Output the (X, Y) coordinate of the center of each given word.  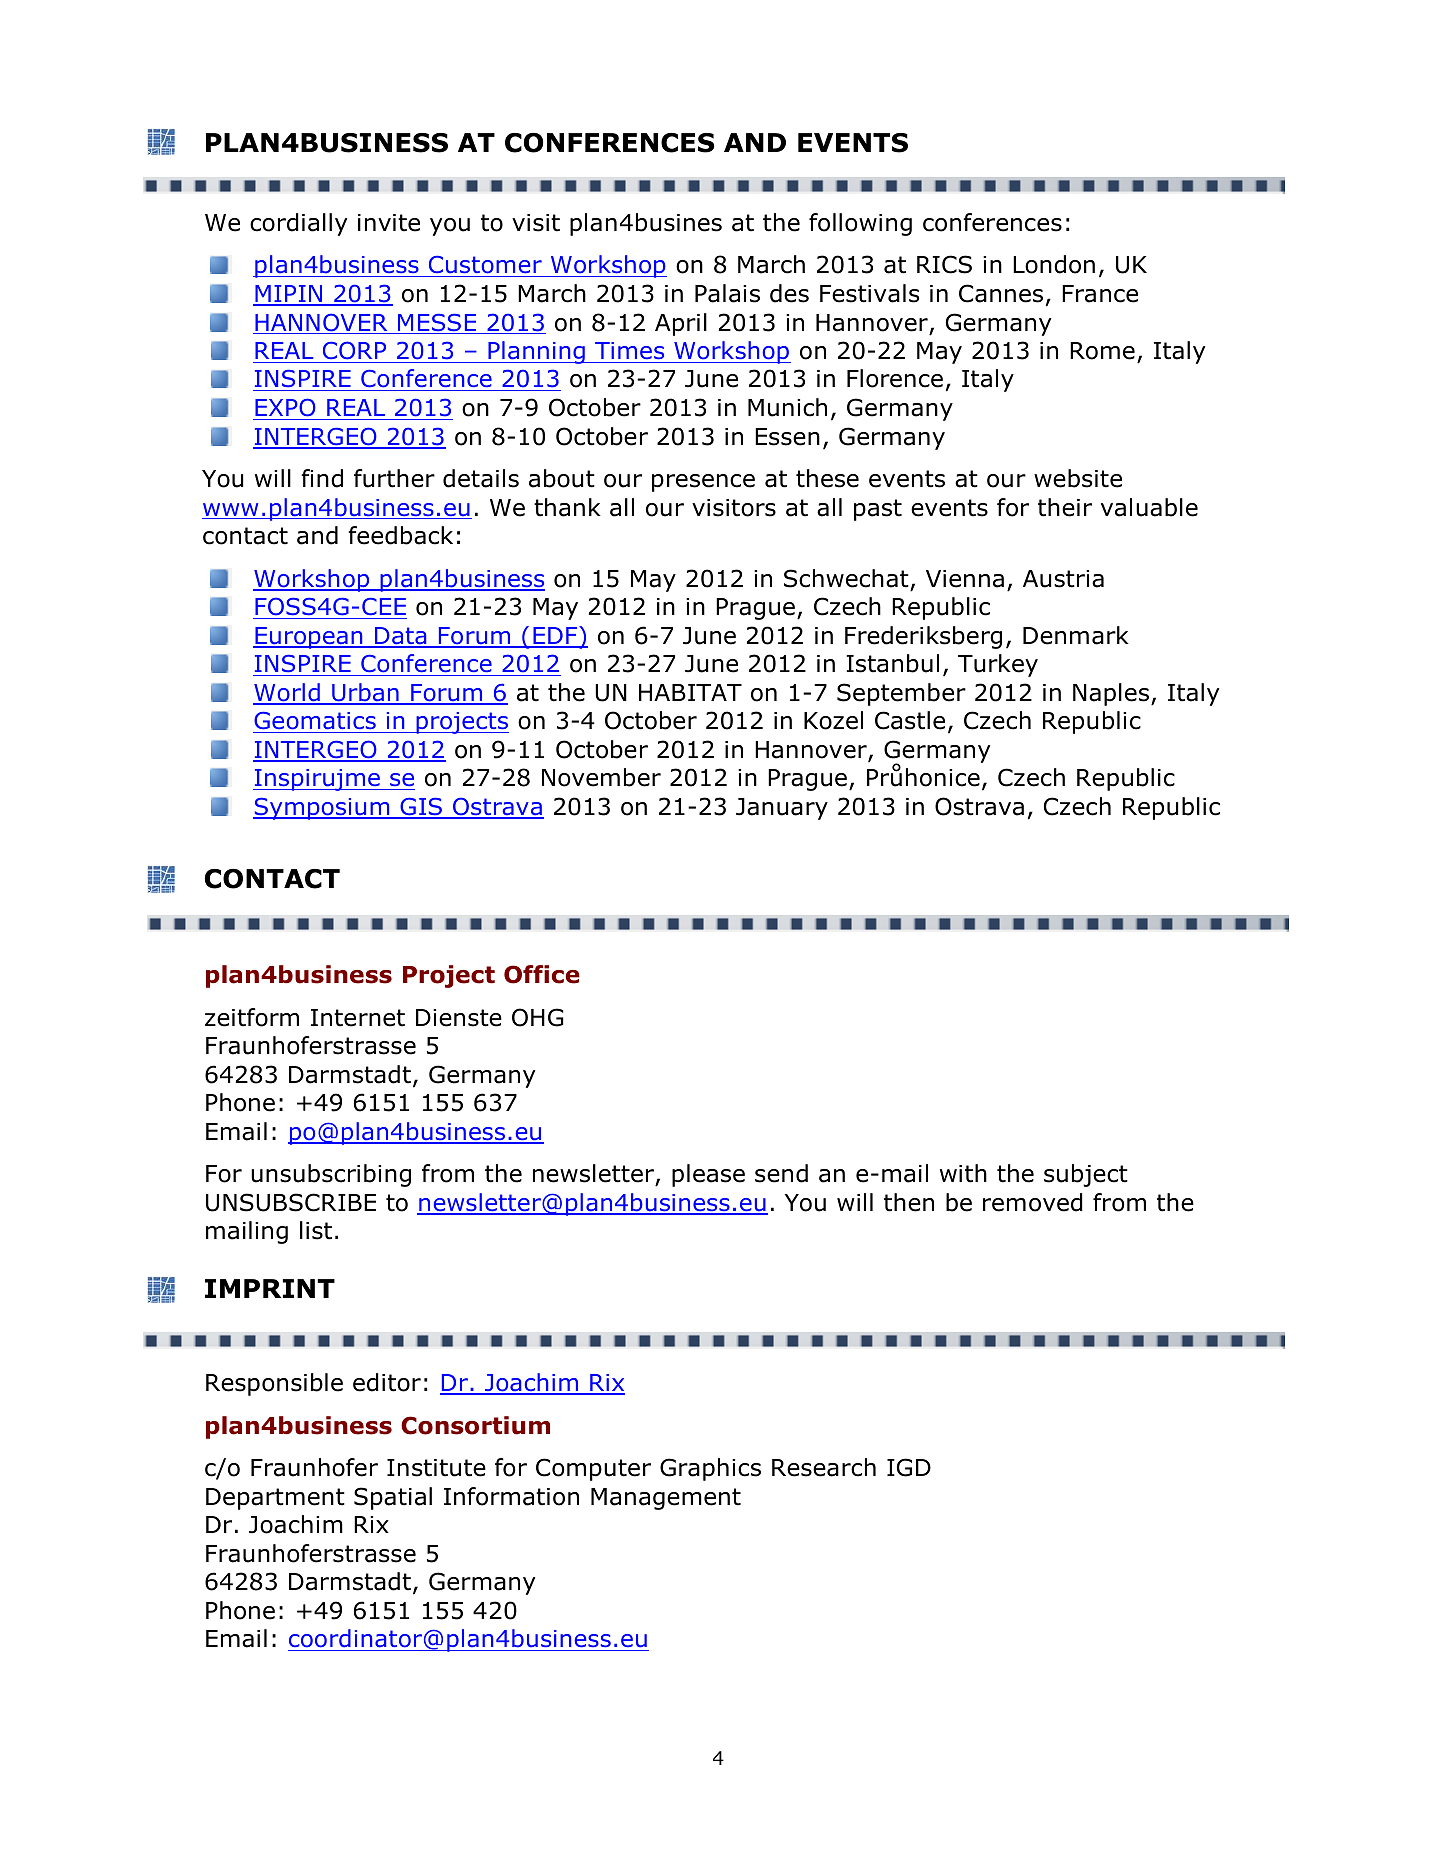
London (1054, 264)
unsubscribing (331, 1175)
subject (1086, 1175)
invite (389, 223)
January (782, 809)
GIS (421, 808)
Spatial (393, 1498)
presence (703, 483)
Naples (1111, 694)
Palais (727, 293)
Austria (1063, 579)
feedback (400, 535)
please (708, 1175)
